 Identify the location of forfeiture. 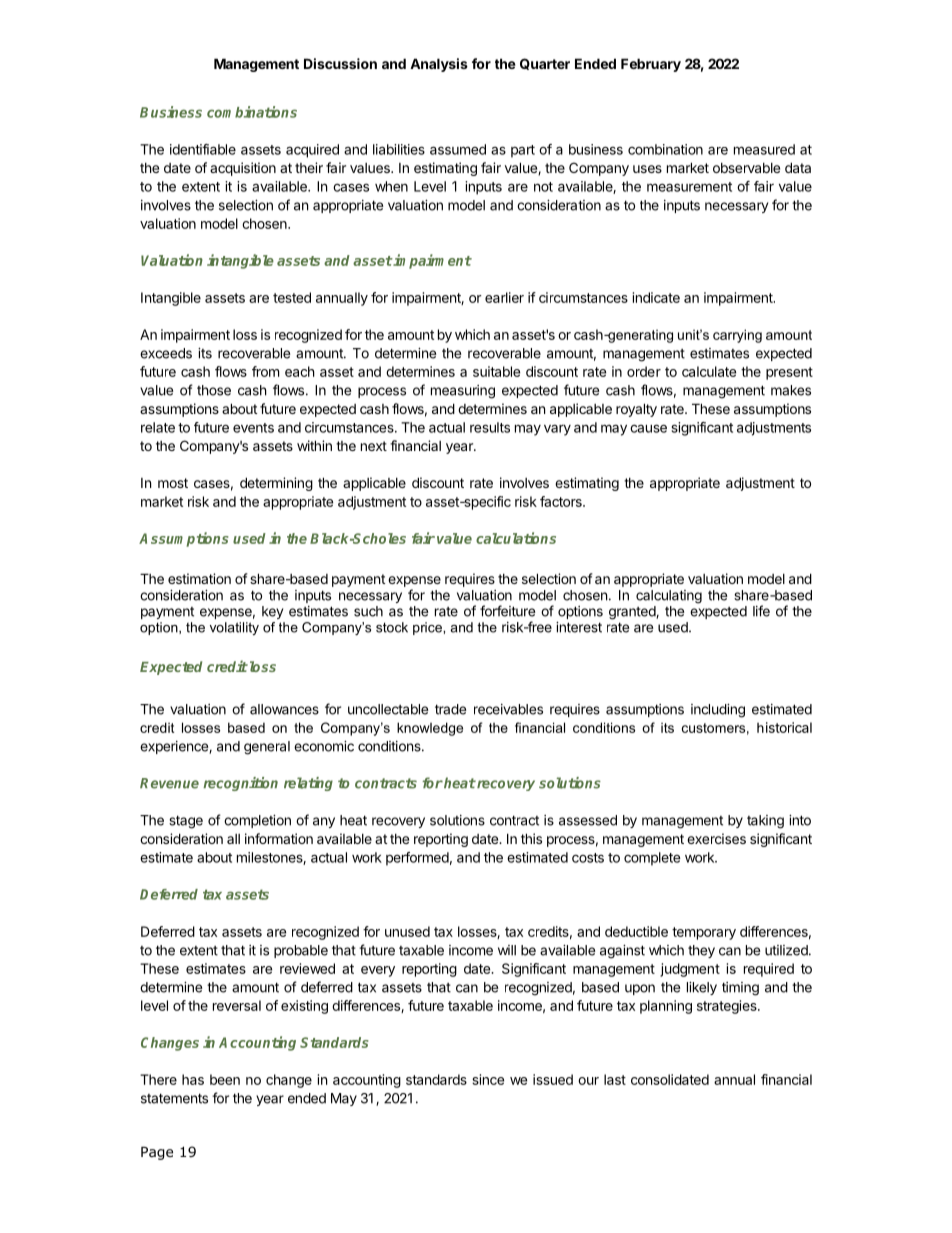
(507, 611).
